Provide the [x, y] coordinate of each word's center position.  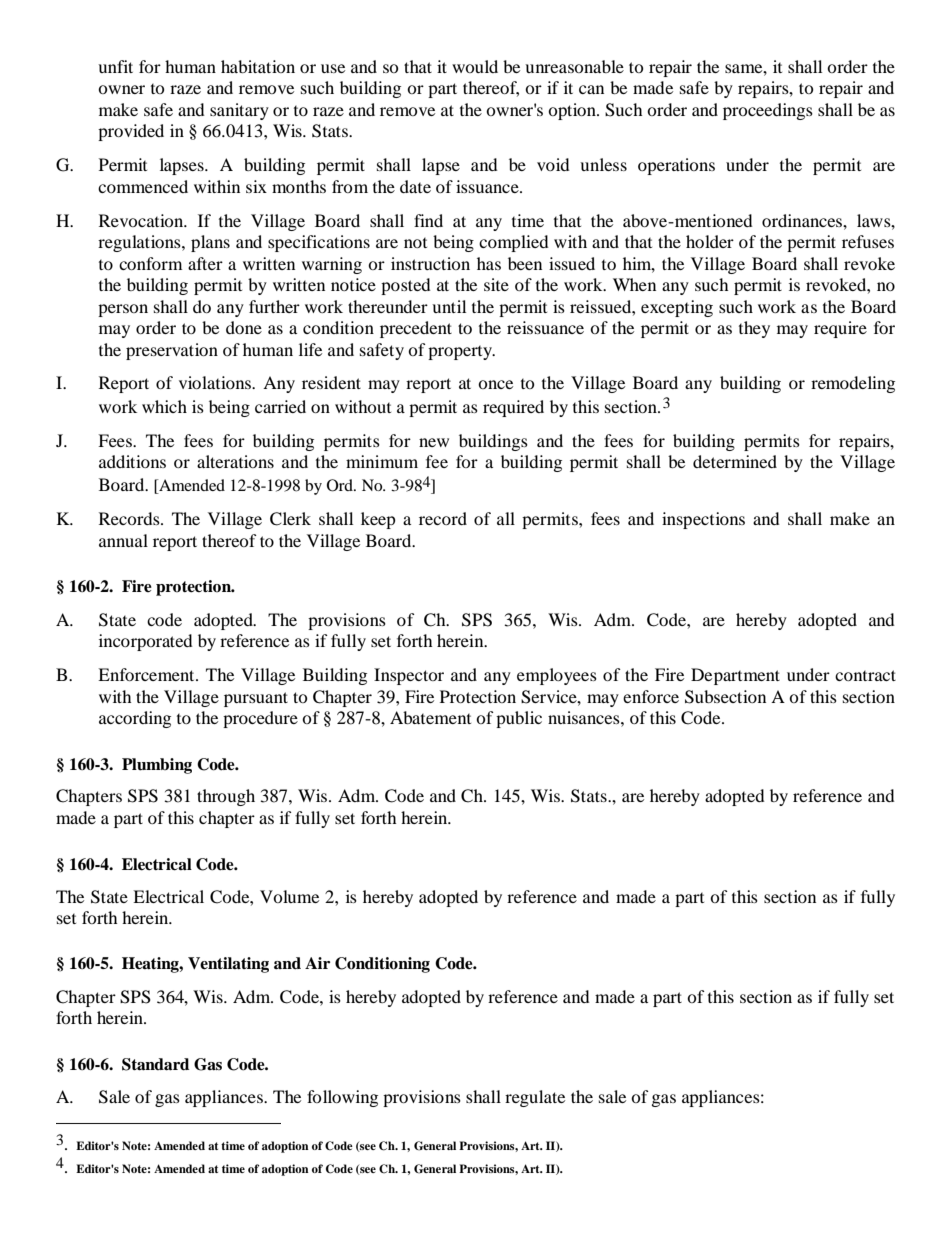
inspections [703, 520]
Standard [155, 1064]
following [342, 1098]
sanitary [239, 111]
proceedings [768, 111]
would [475, 66]
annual [123, 540]
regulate [535, 1098]
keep [378, 520]
